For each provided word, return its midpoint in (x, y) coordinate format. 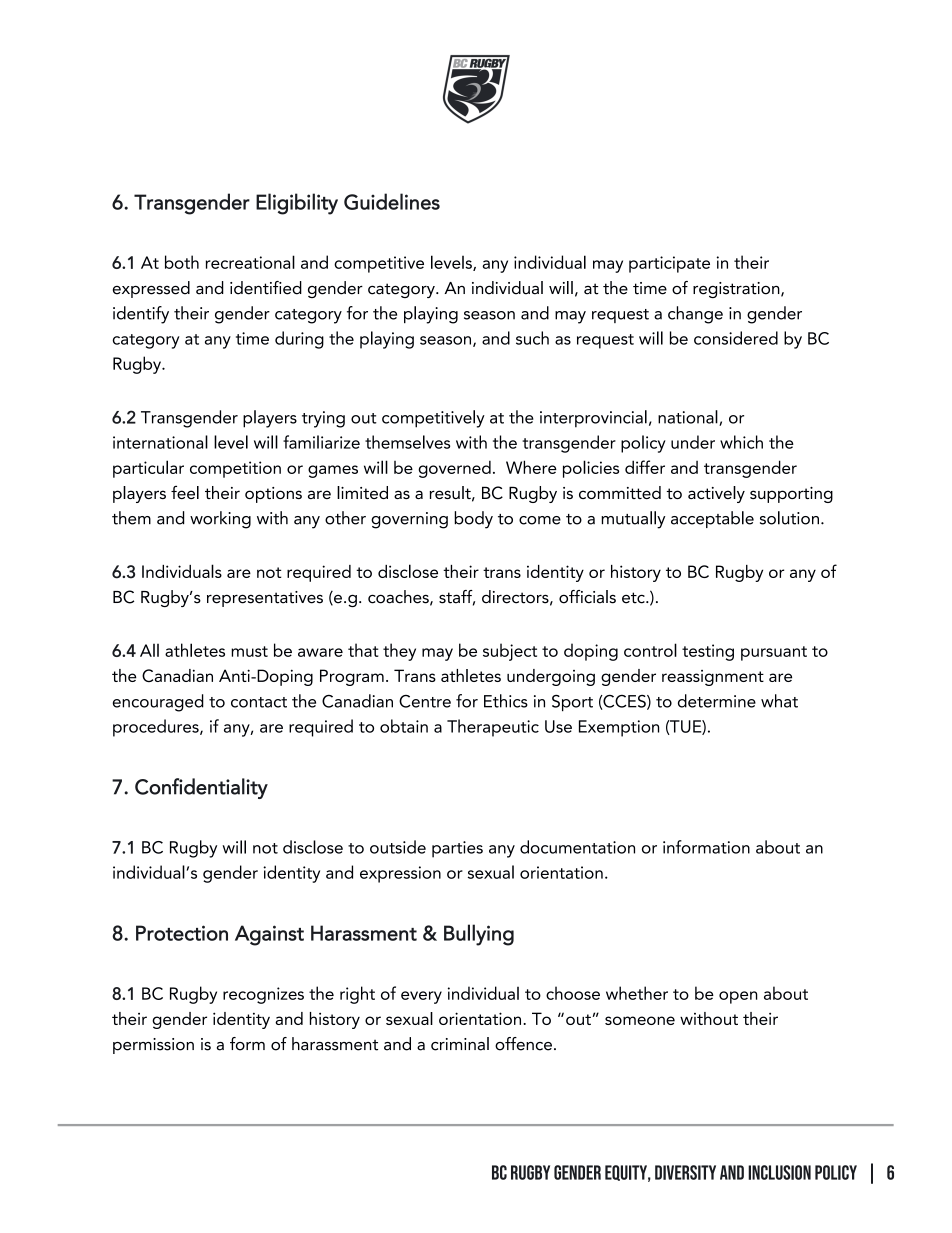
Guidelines (392, 201)
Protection (182, 933)
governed (454, 469)
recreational (250, 262)
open (738, 997)
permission (153, 1046)
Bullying (479, 935)
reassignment (713, 678)
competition (235, 469)
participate (669, 264)
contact (259, 702)
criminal (460, 1044)
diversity (685, 1172)
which (741, 442)
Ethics (506, 701)
